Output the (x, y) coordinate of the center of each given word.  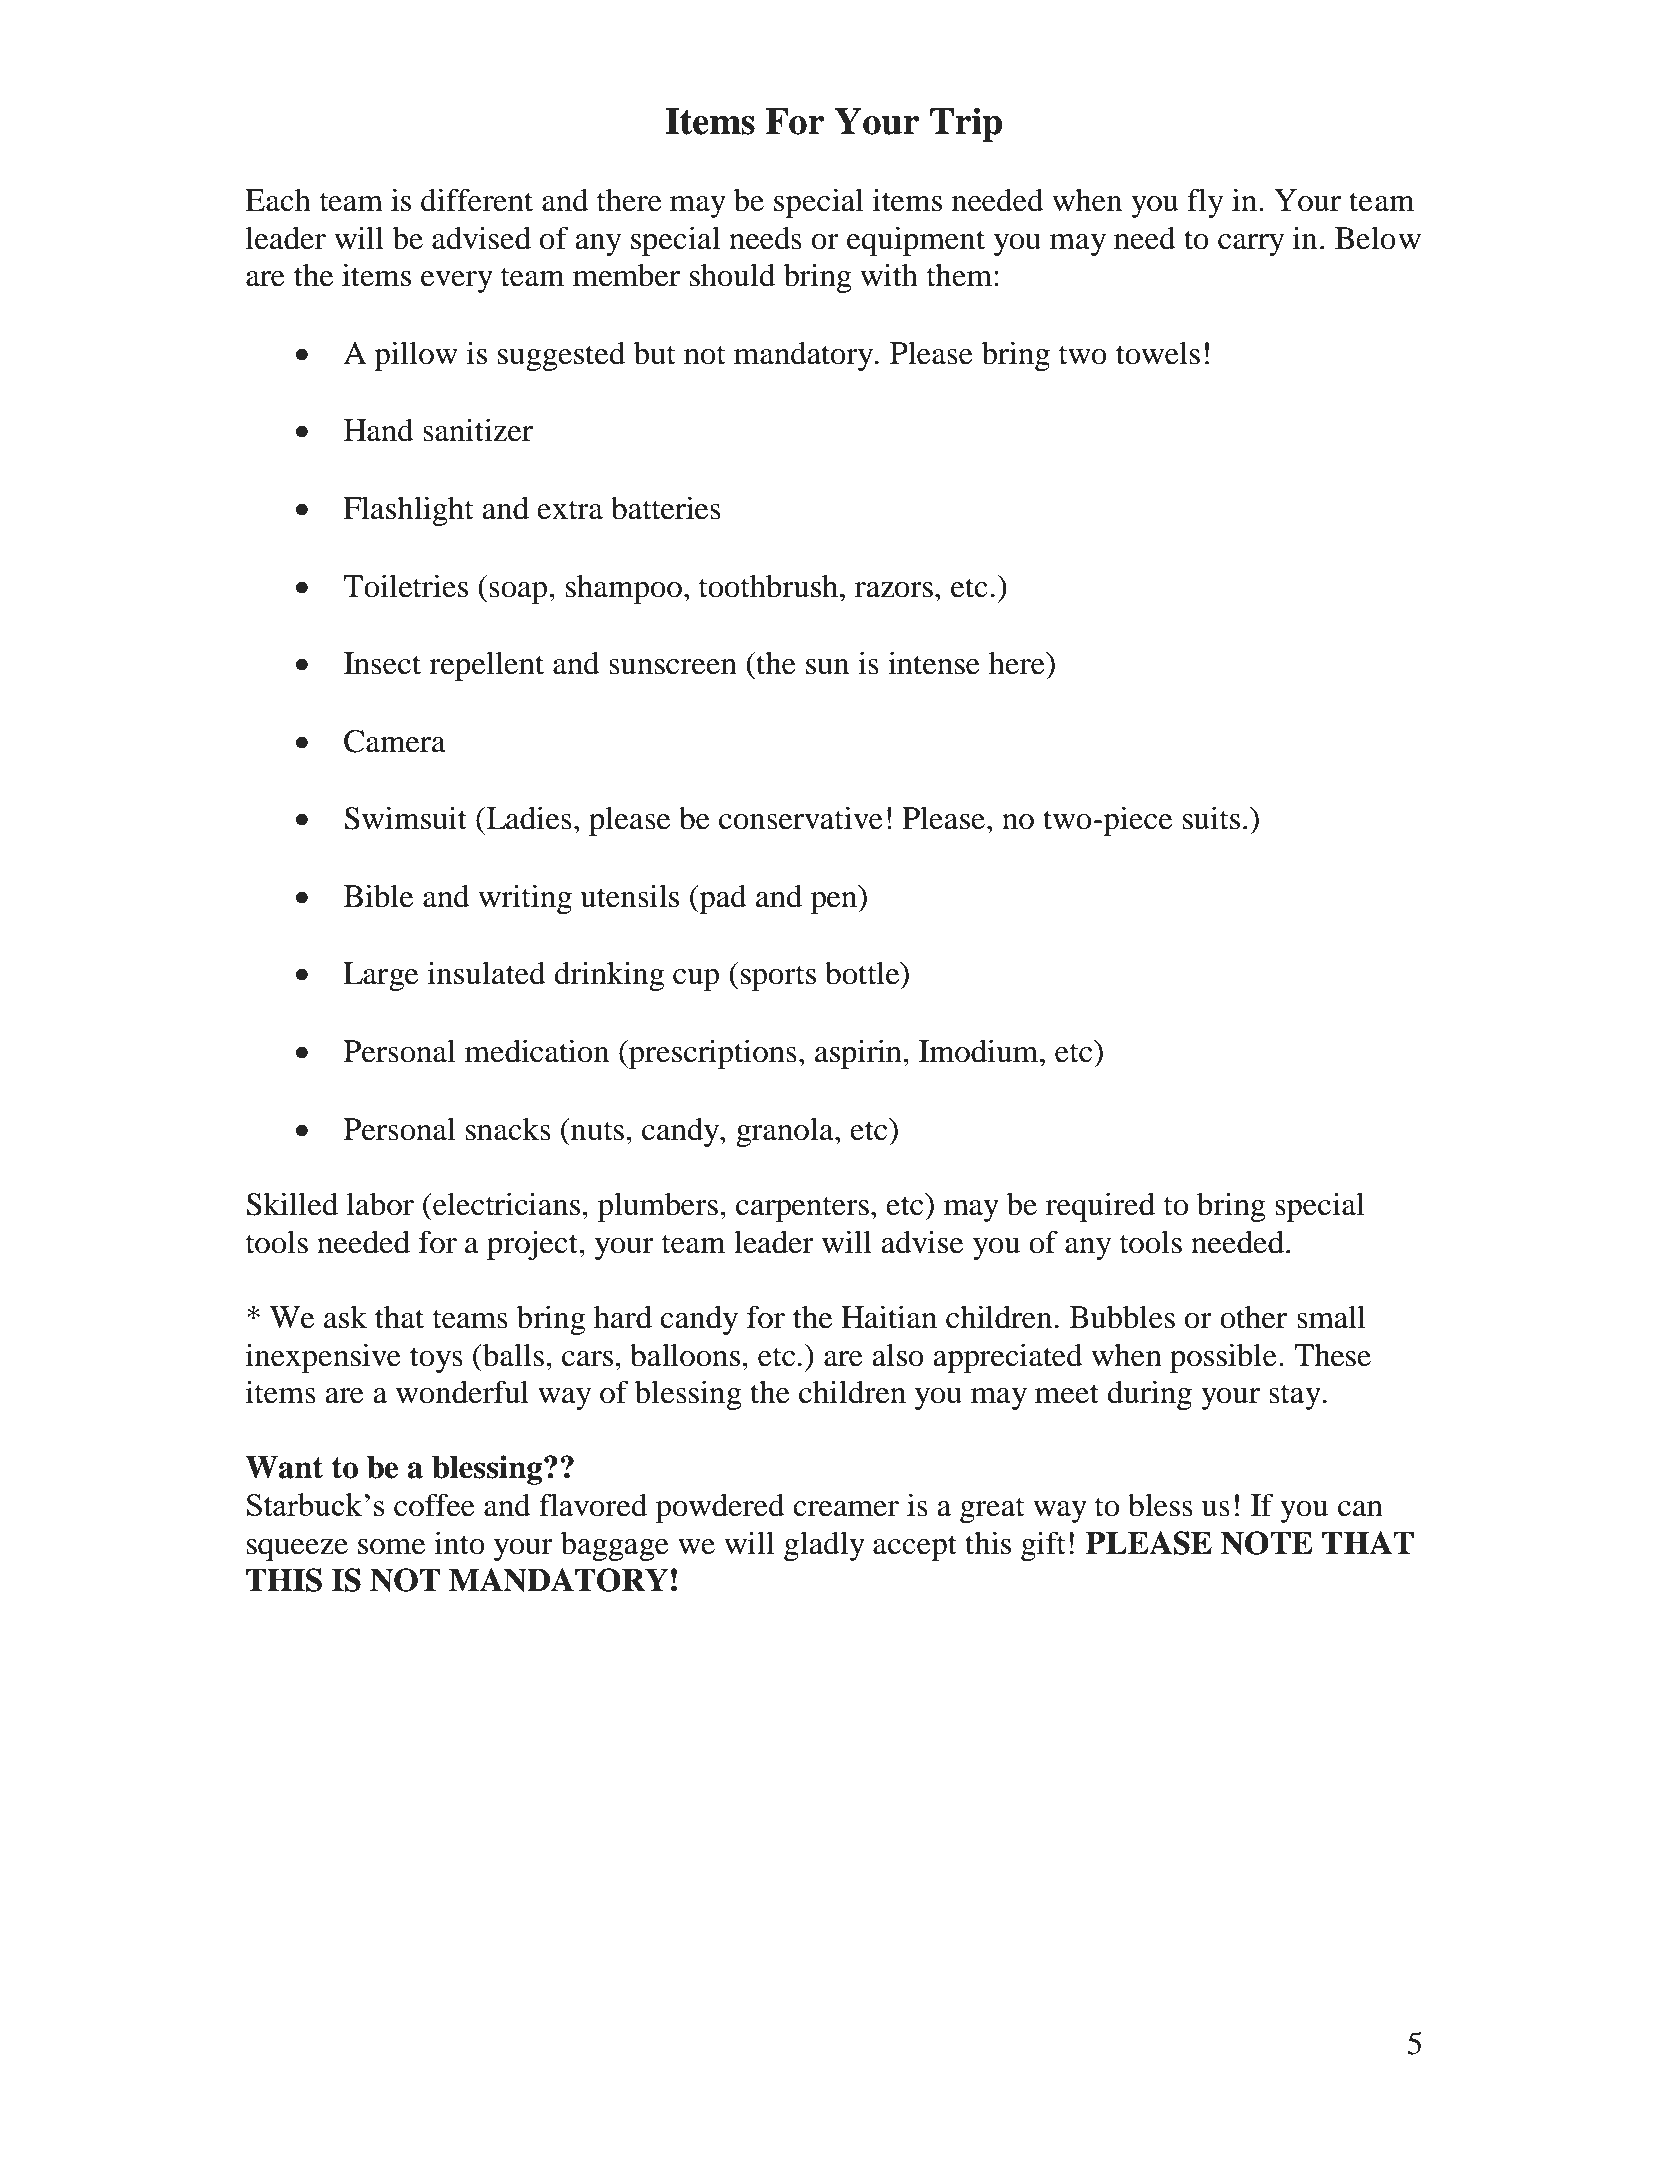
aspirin (859, 1054)
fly (1205, 203)
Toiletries (406, 586)
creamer (846, 1509)
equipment (916, 241)
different (477, 200)
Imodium (980, 1051)
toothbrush (770, 586)
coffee (434, 1505)
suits (1211, 818)
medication (537, 1051)
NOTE (1267, 1543)
